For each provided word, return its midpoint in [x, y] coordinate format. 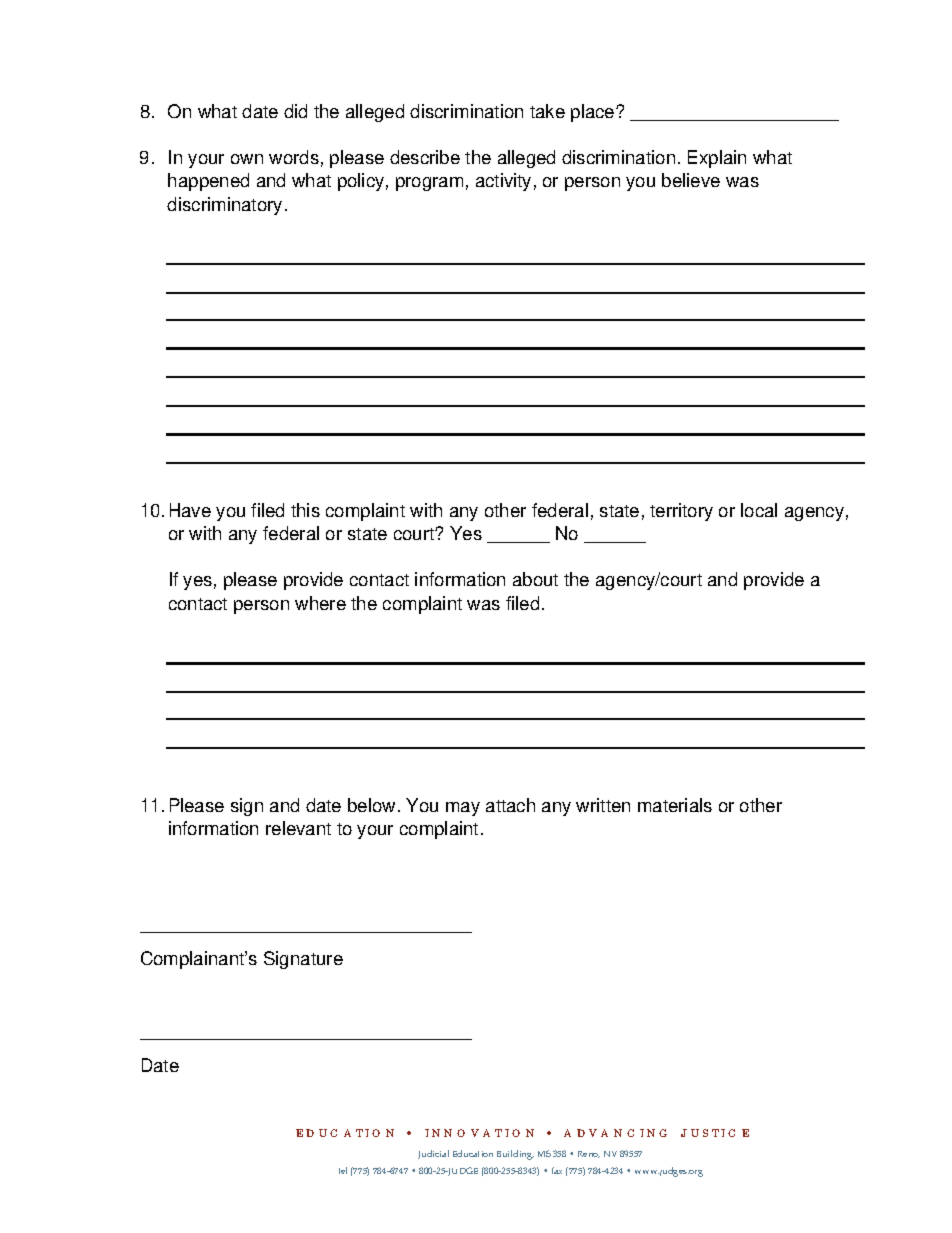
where [320, 603]
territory [681, 512]
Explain [717, 159]
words [294, 157]
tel [343, 1170]
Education [473, 1153]
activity [503, 182]
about [535, 579]
